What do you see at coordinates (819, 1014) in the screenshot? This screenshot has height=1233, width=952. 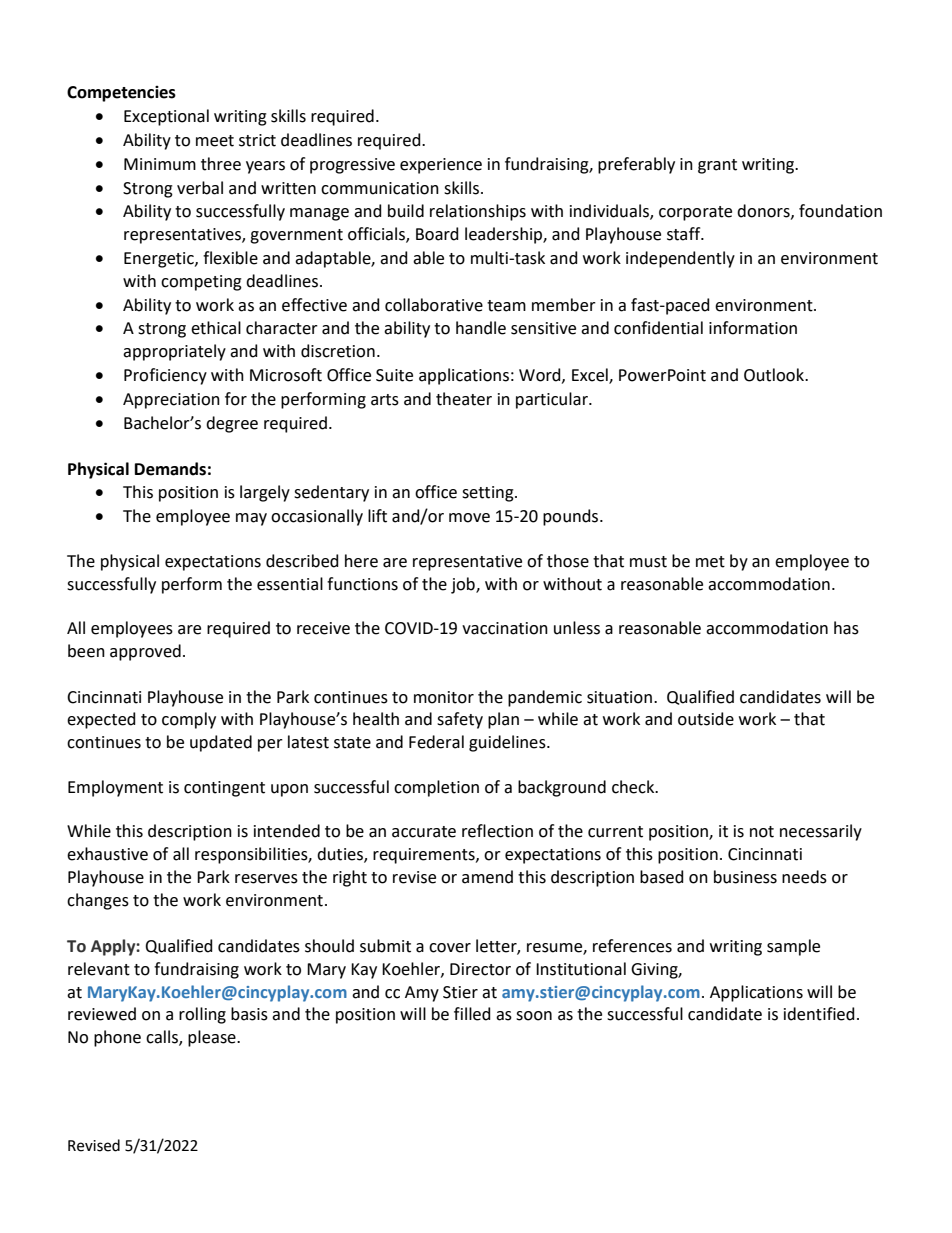 I see `identified` at bounding box center [819, 1014].
